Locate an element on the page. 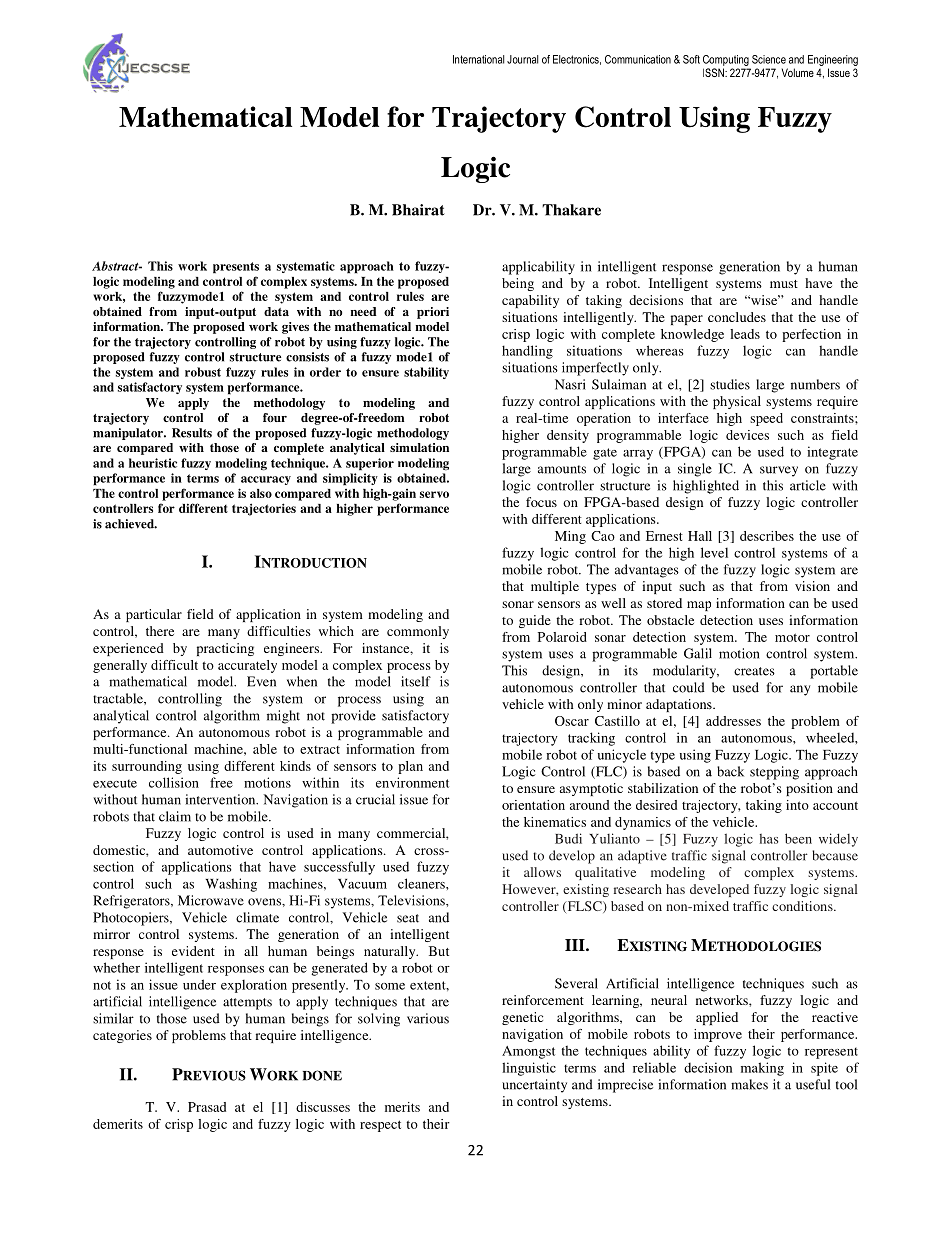 The image size is (952, 1233). because is located at coordinates (835, 855).
